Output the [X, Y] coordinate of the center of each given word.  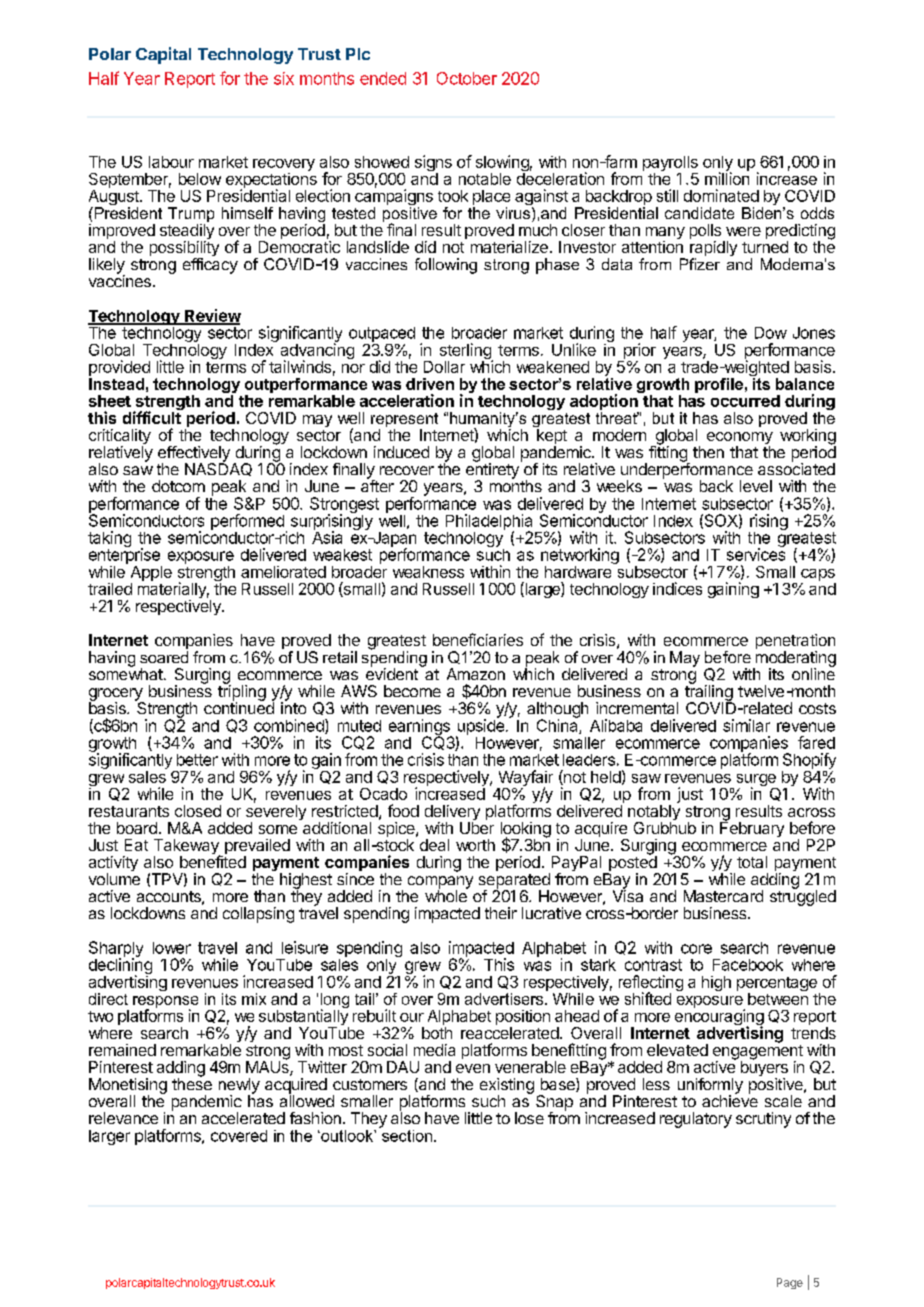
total [752, 862]
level [756, 486]
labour [171, 162]
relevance [123, 1118]
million [727, 178]
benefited [213, 861]
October [467, 78]
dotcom [178, 486]
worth [475, 845]
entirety [492, 471]
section [405, 1134]
